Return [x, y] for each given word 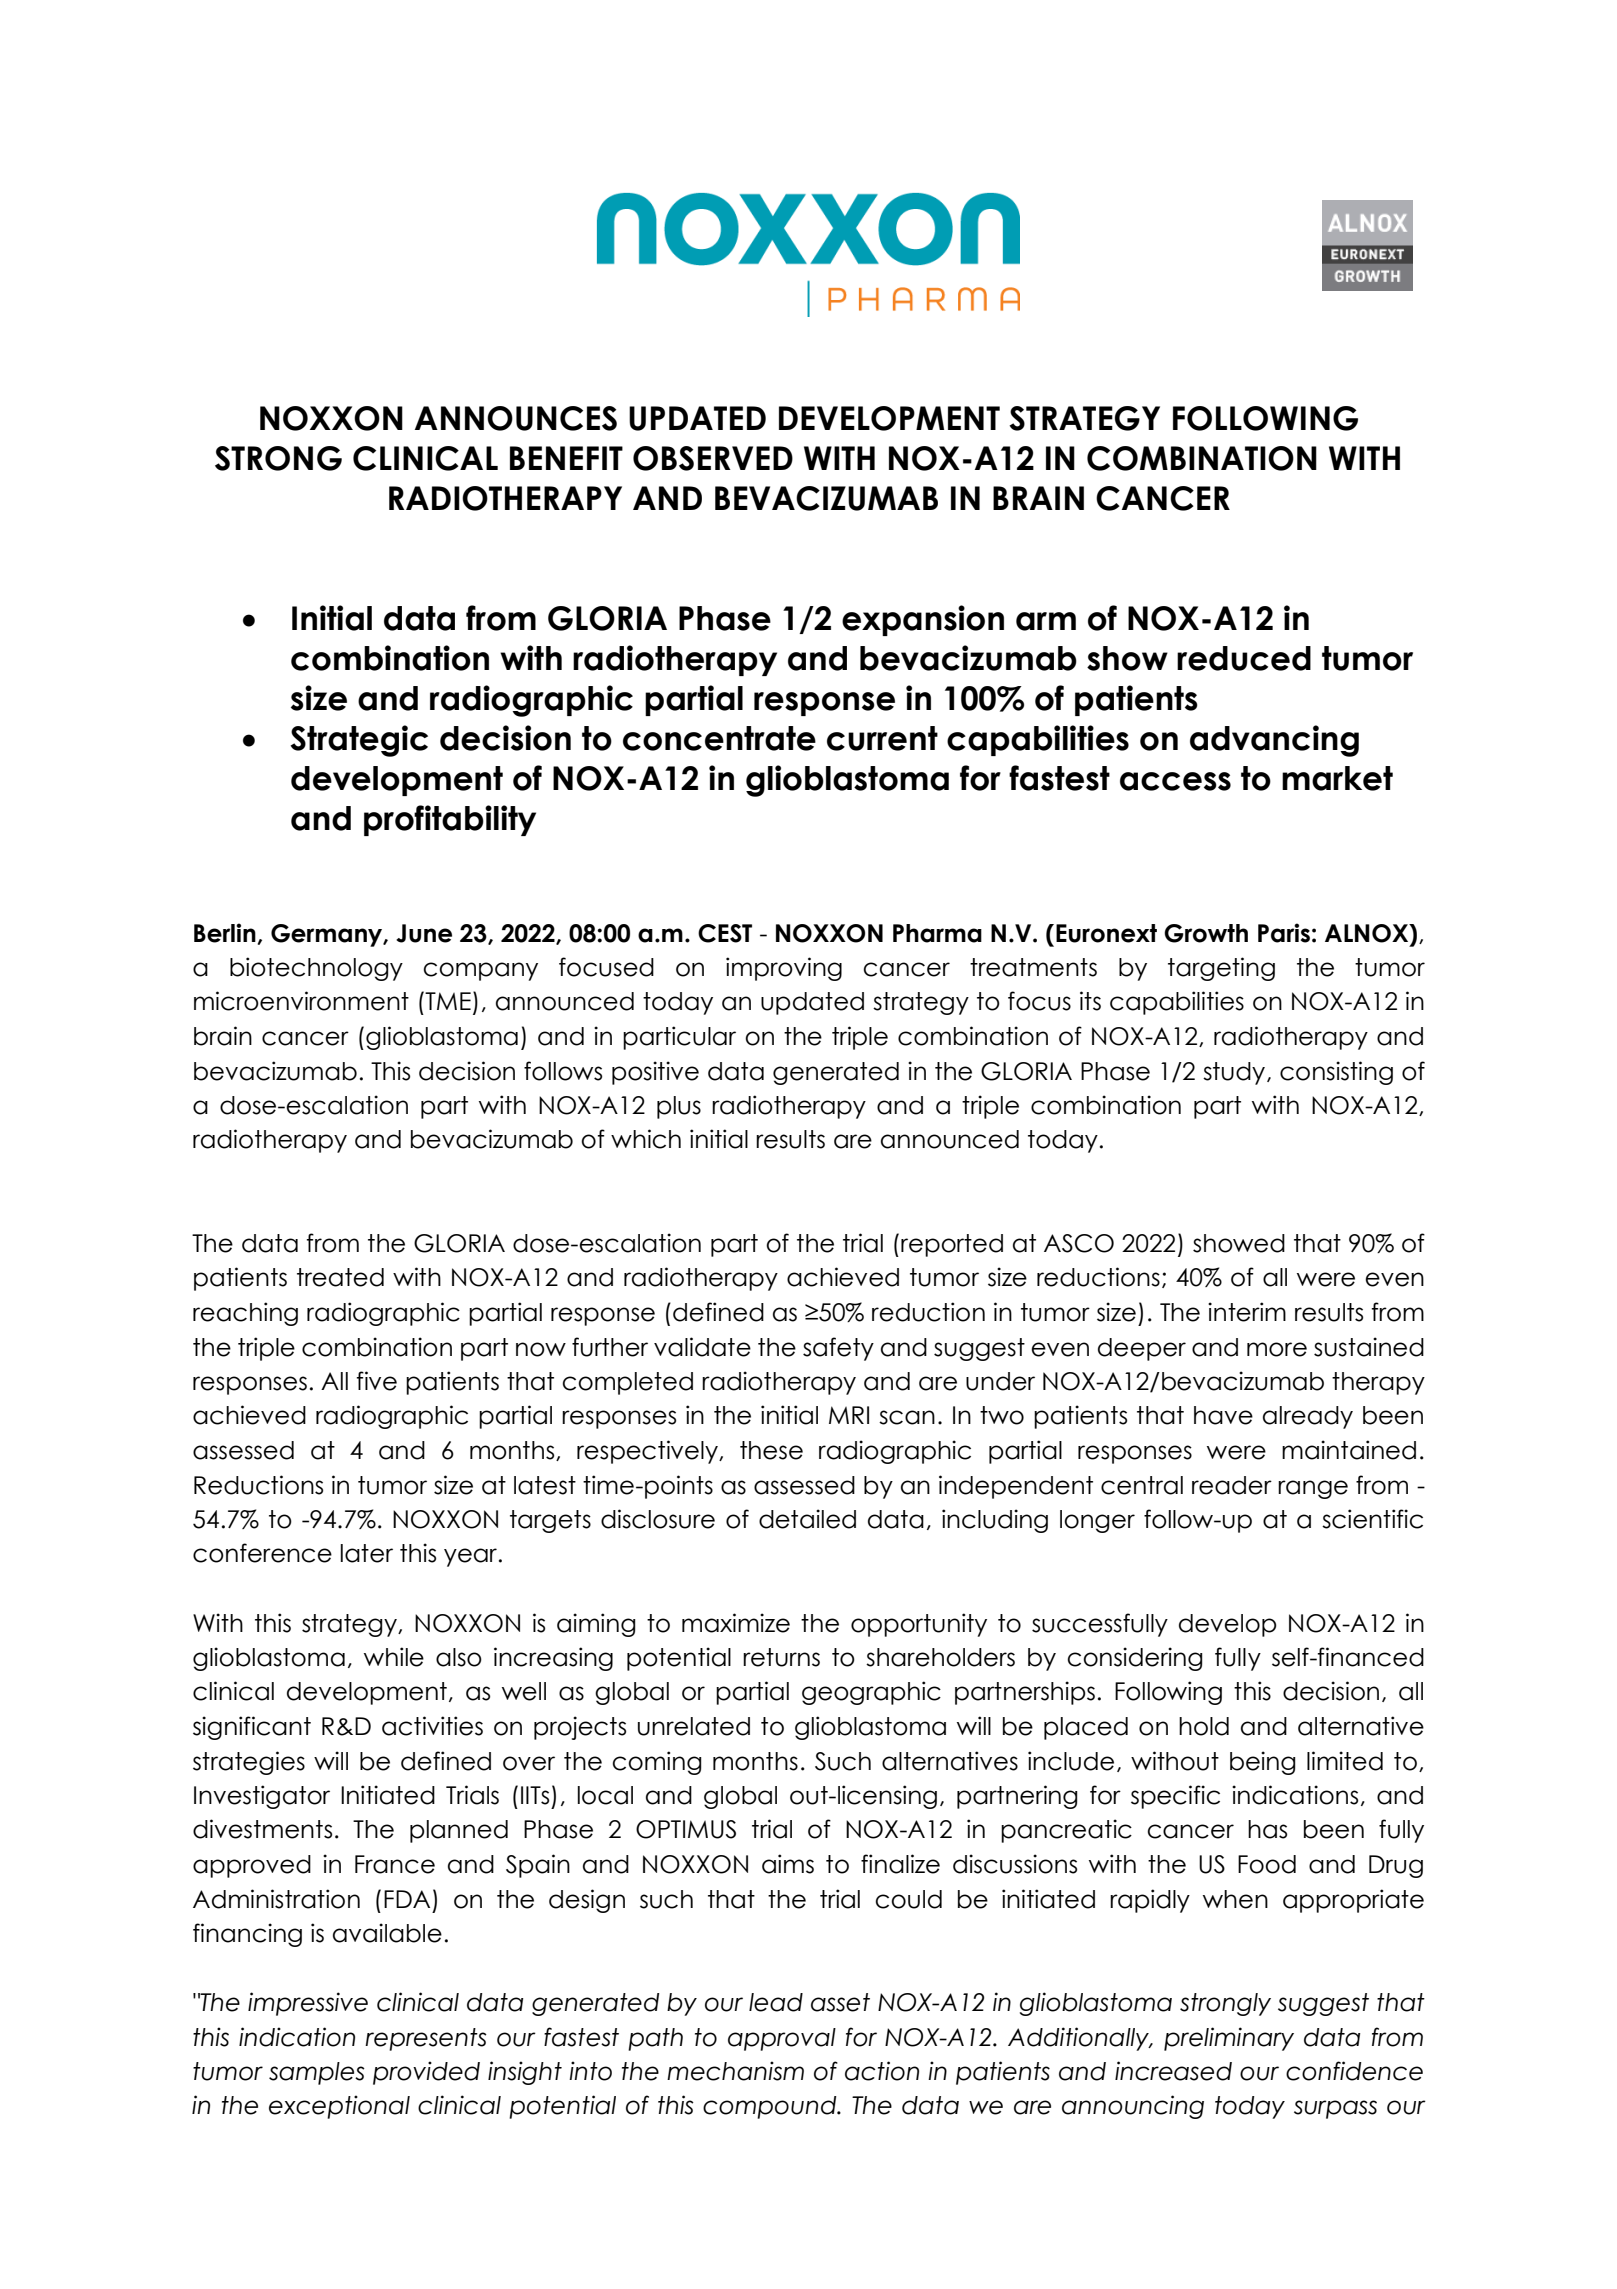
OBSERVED [713, 458]
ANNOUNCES [516, 418]
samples [317, 2073]
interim [1247, 1312]
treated [340, 1277]
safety [838, 1349]
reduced [1244, 658]
